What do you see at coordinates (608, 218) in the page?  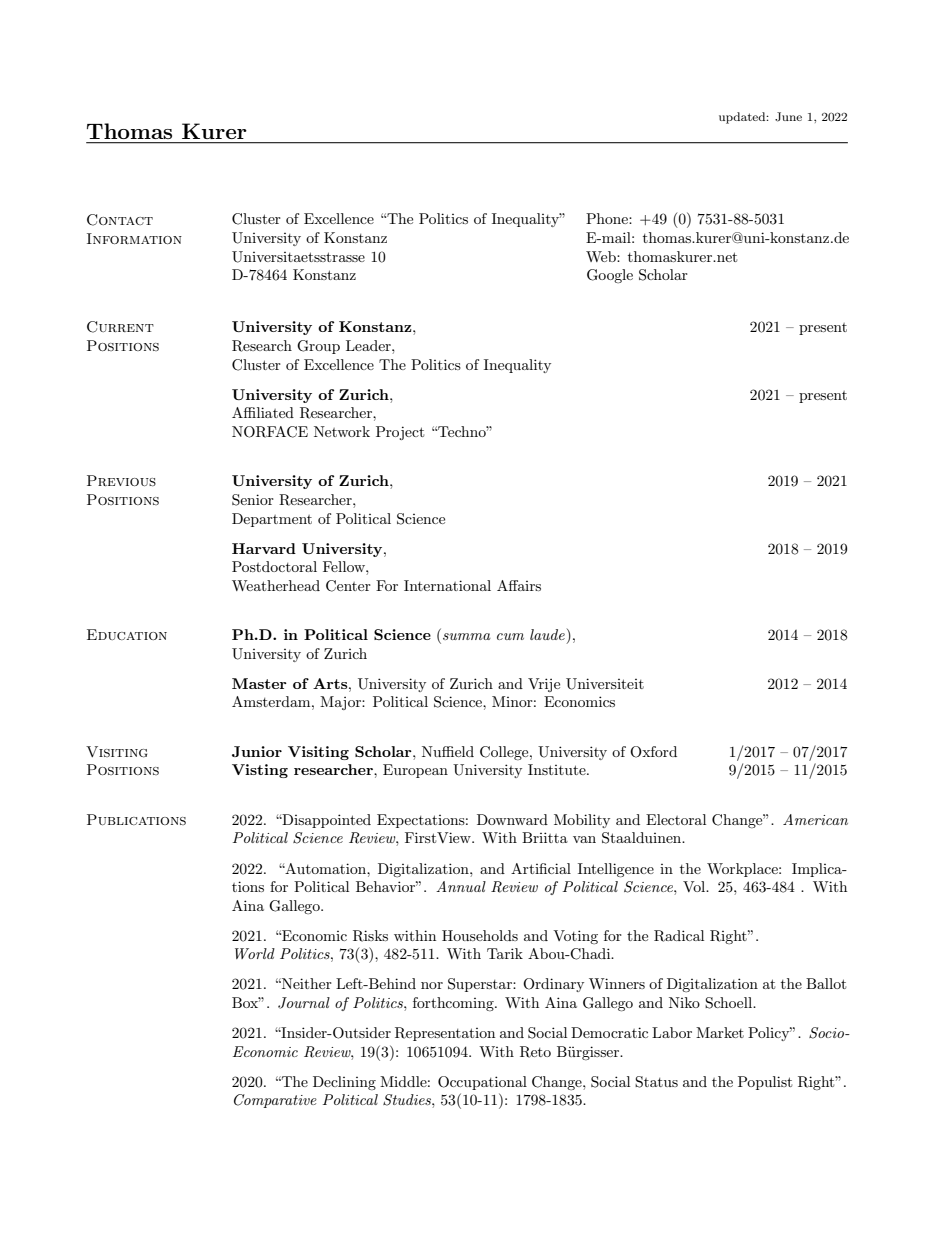 I see `Phone` at bounding box center [608, 218].
